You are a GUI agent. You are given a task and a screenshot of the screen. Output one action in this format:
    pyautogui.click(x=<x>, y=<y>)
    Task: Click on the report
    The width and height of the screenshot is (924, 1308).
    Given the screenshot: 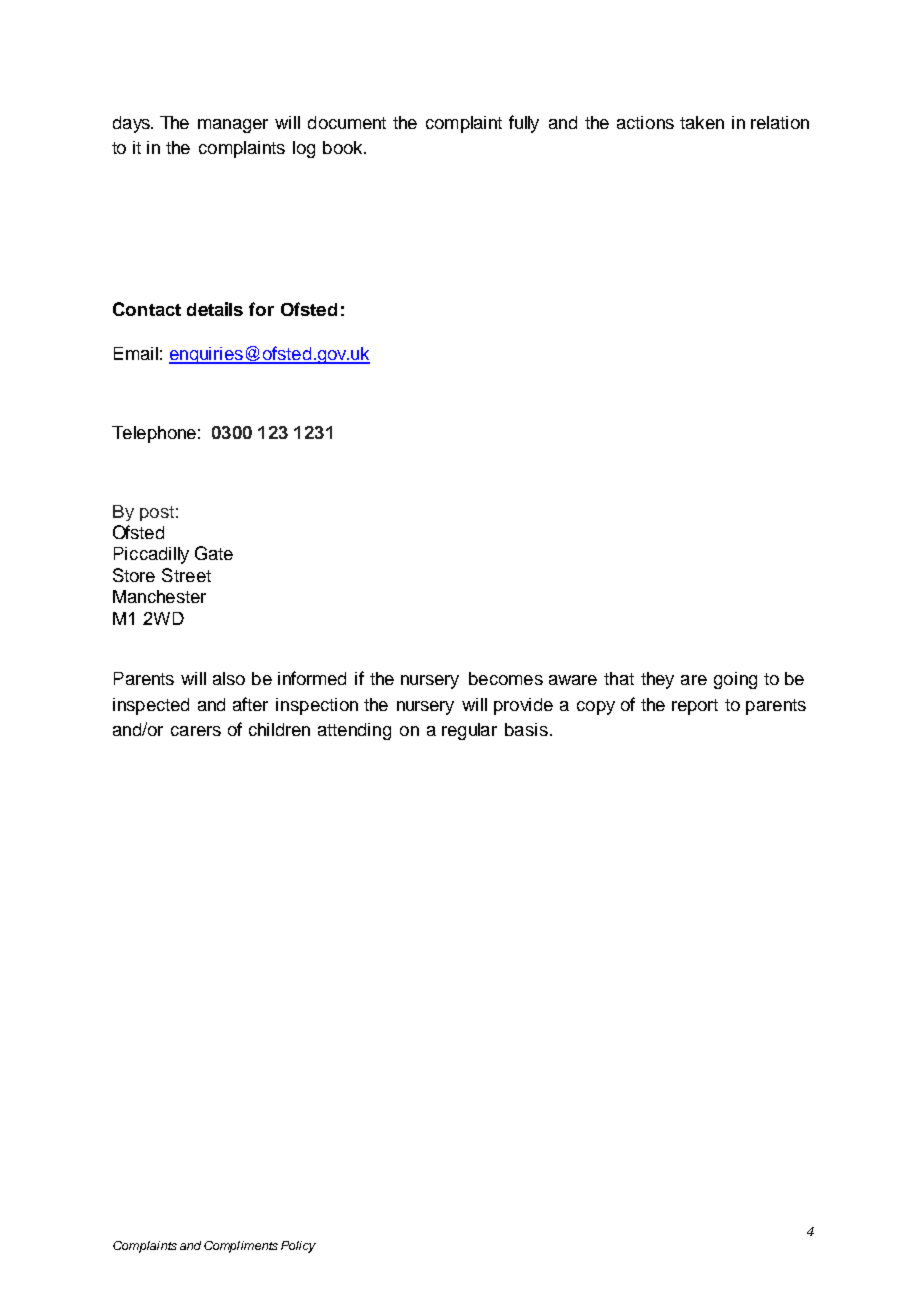 What is the action you would take?
    pyautogui.click(x=695, y=707)
